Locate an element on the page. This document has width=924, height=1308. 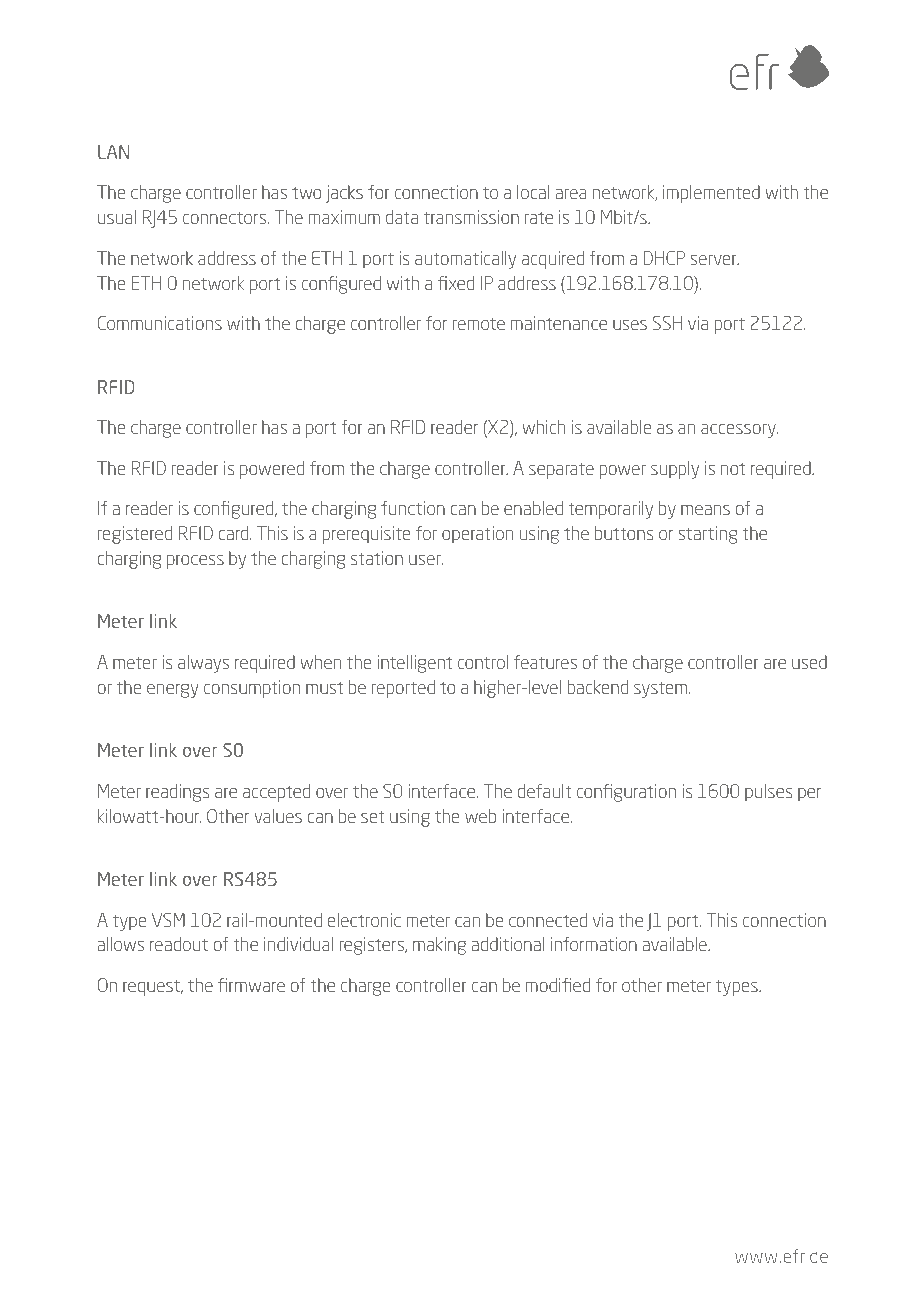
connectors is located at coordinates (226, 218).
